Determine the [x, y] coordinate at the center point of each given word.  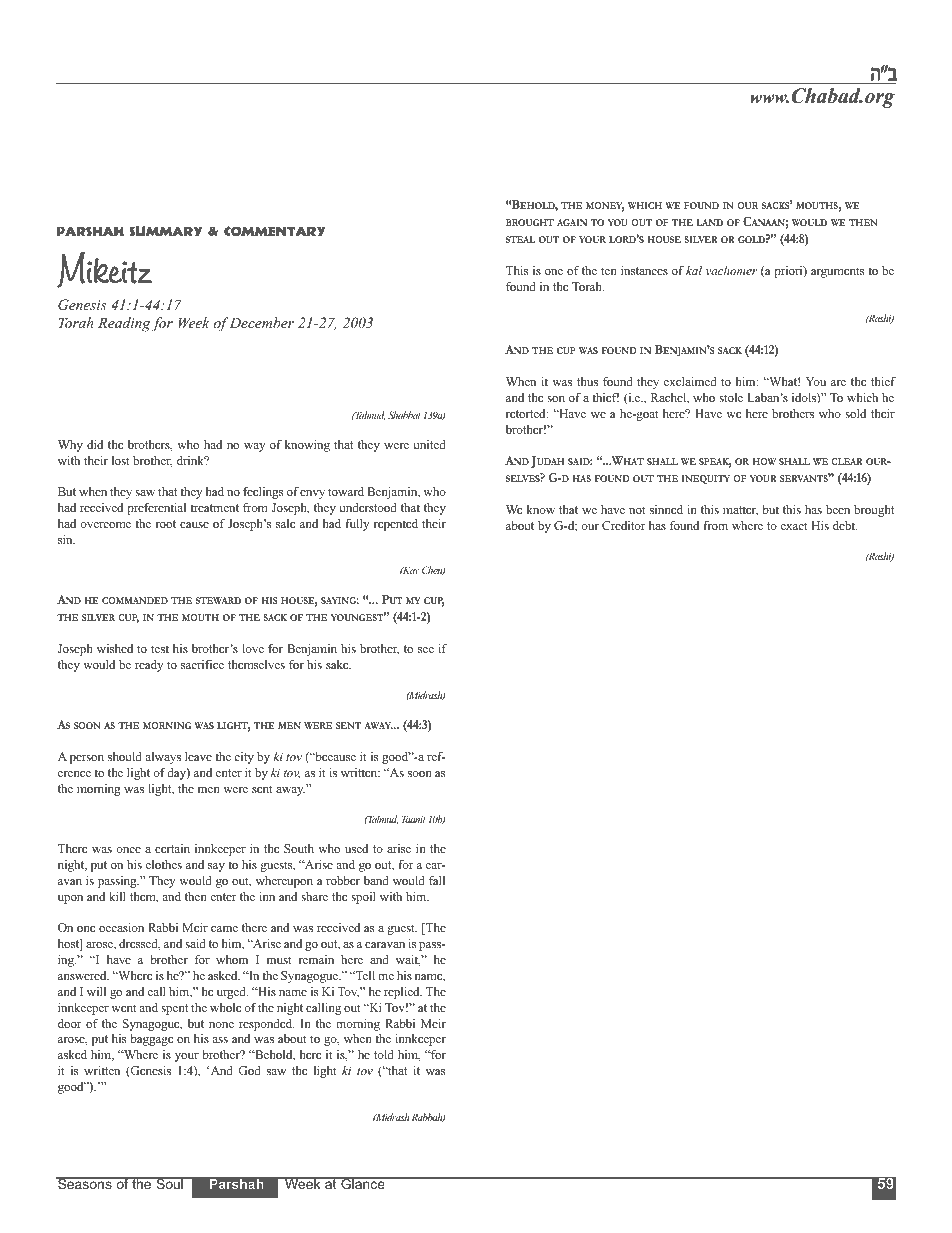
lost [121, 460]
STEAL [521, 239]
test [160, 649]
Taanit [414, 819]
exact [794, 526]
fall [437, 880]
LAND [709, 222]
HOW [764, 461]
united [429, 444]
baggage [151, 1040]
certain [172, 848]
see [426, 650]
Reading [124, 324]
